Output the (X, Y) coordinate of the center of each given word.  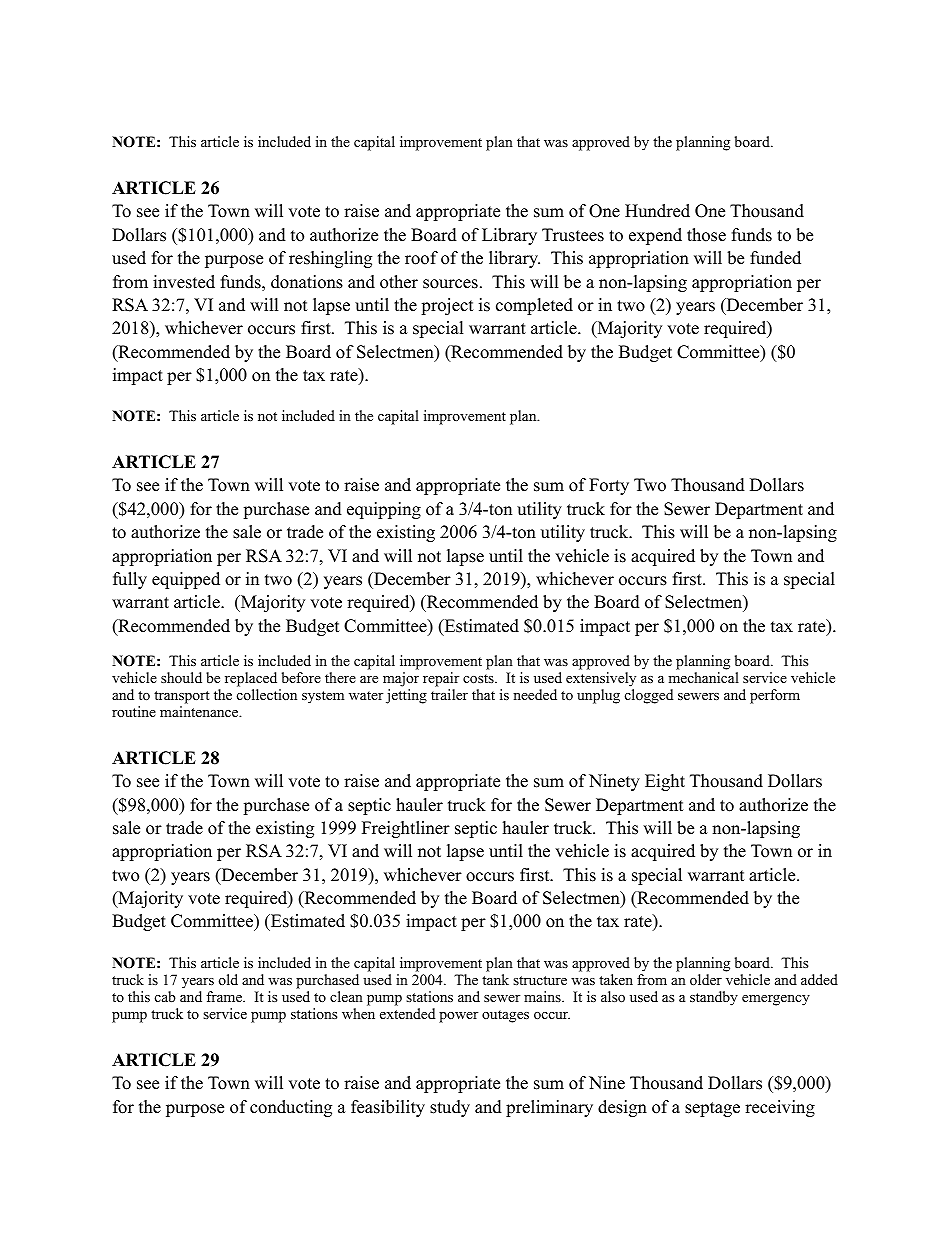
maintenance (200, 711)
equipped (186, 580)
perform (775, 696)
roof (421, 258)
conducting (291, 1108)
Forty (609, 486)
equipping (384, 510)
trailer (449, 694)
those (706, 235)
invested (184, 282)
